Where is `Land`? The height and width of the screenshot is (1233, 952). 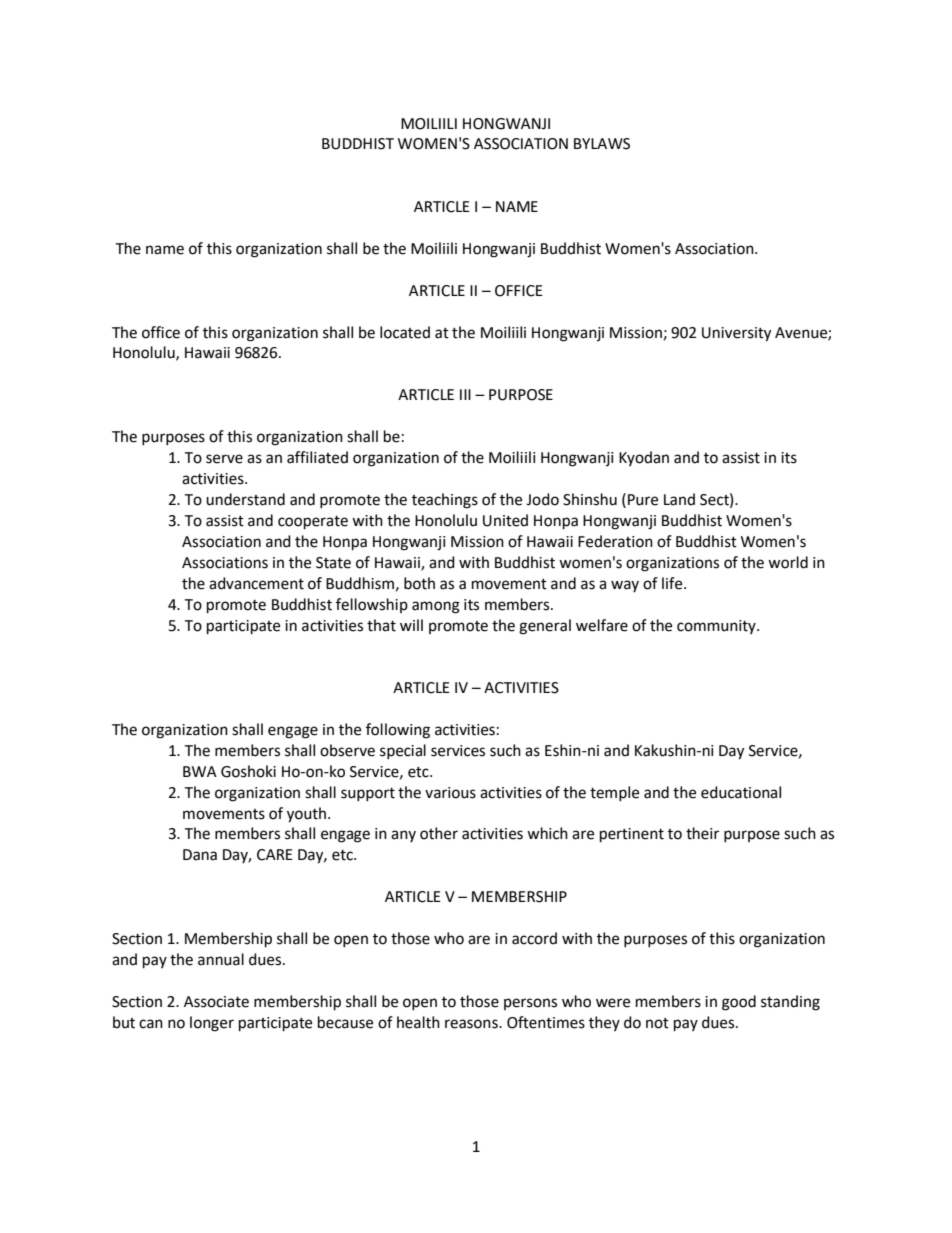 Land is located at coordinates (679, 499).
